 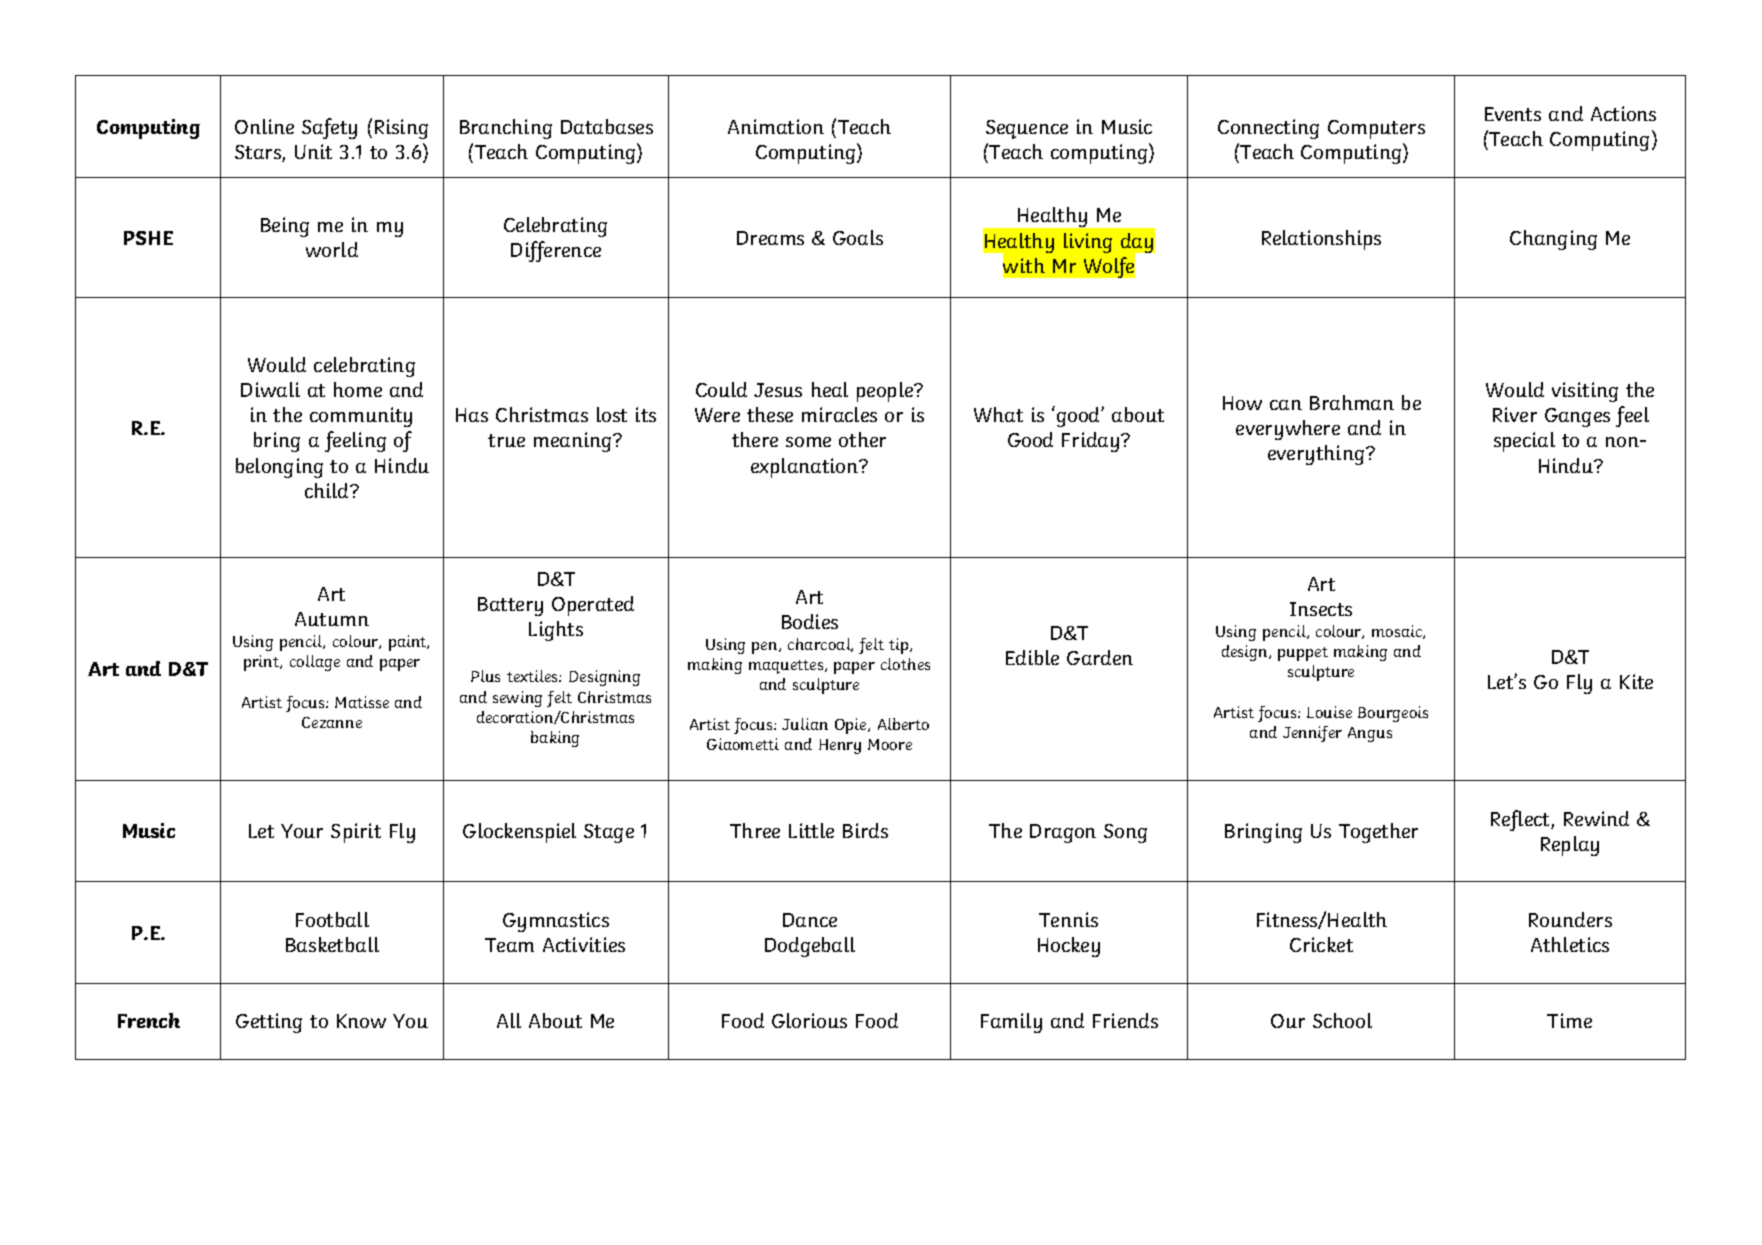 I want to click on home, so click(x=358, y=389).
